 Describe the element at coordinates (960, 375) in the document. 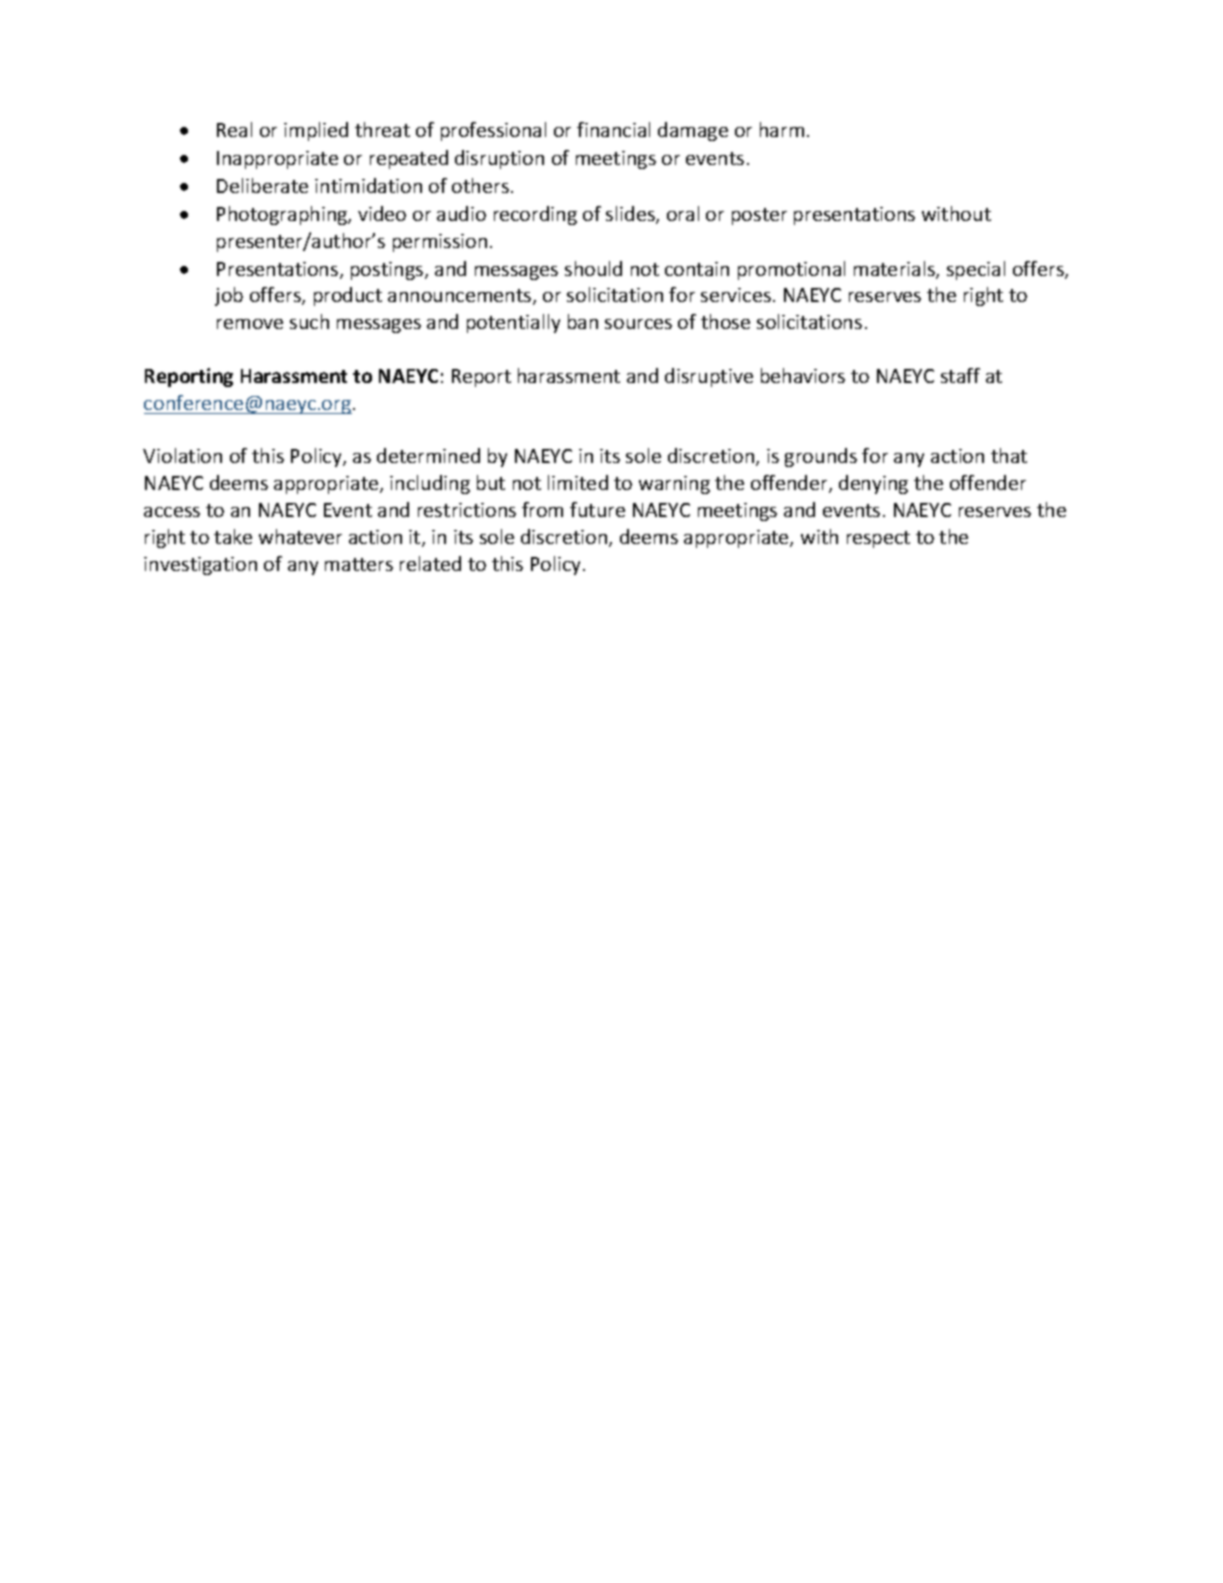

I see `staff` at that location.
